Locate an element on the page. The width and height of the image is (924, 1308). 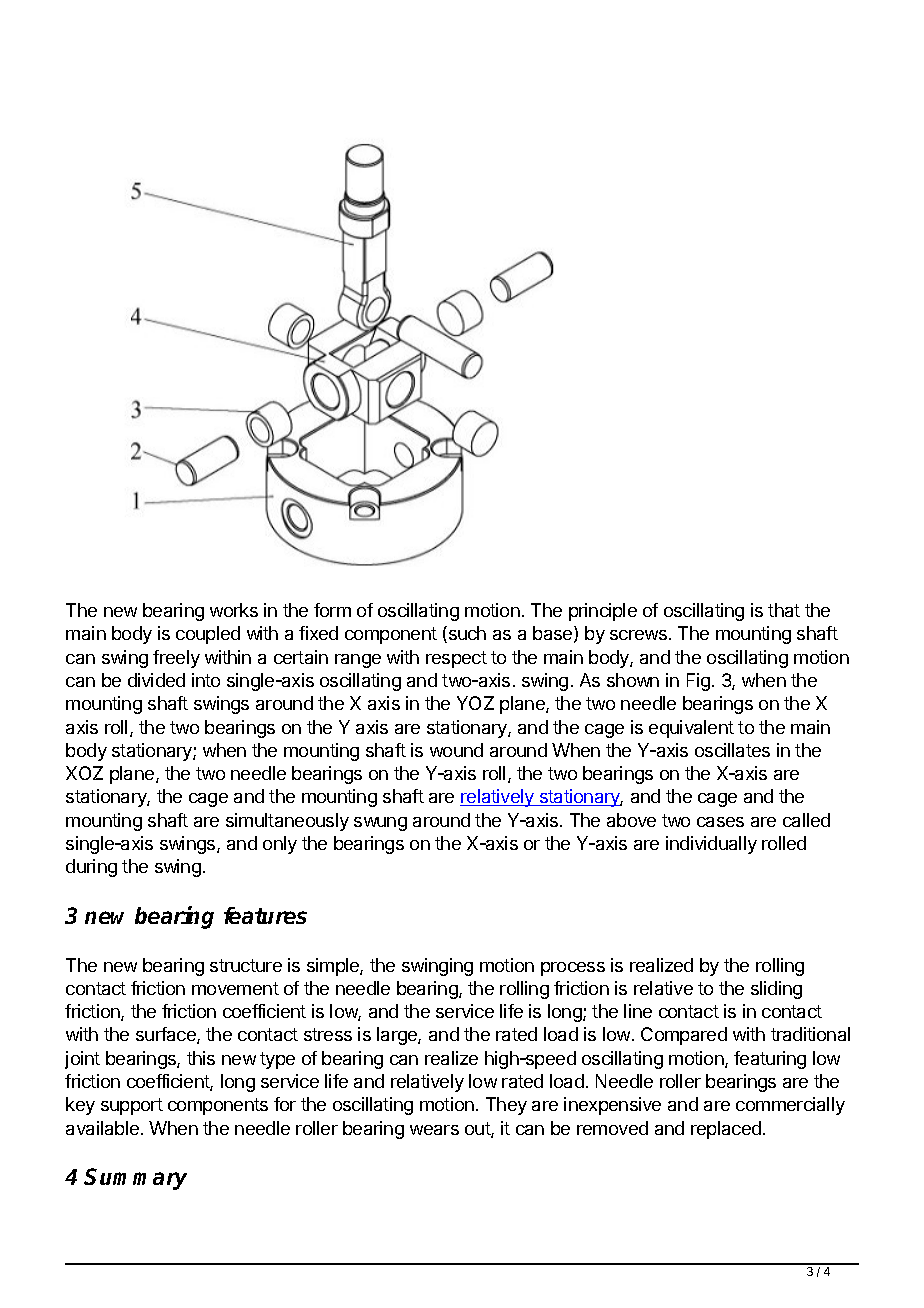
that is located at coordinates (784, 610).
